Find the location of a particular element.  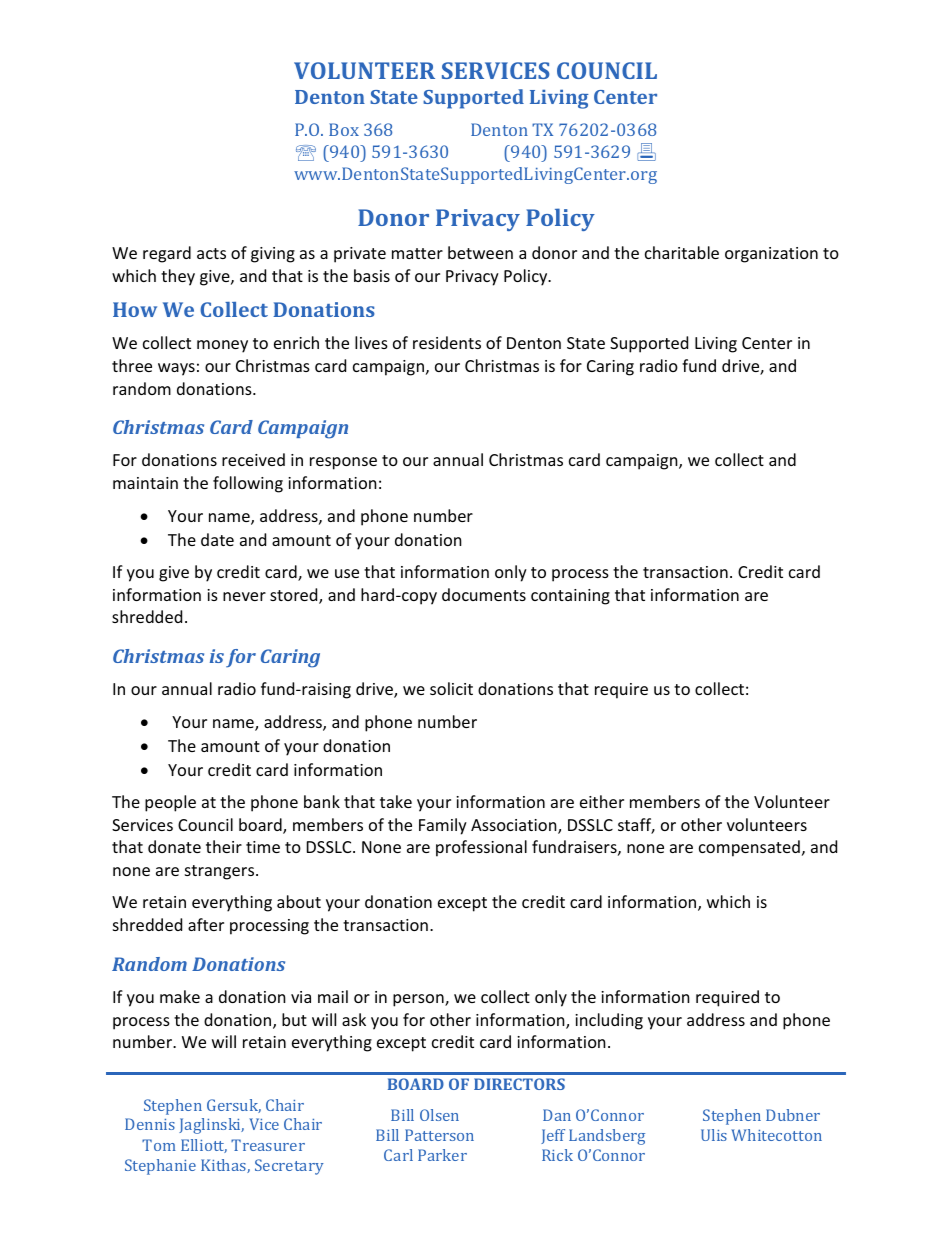

following is located at coordinates (248, 484).
